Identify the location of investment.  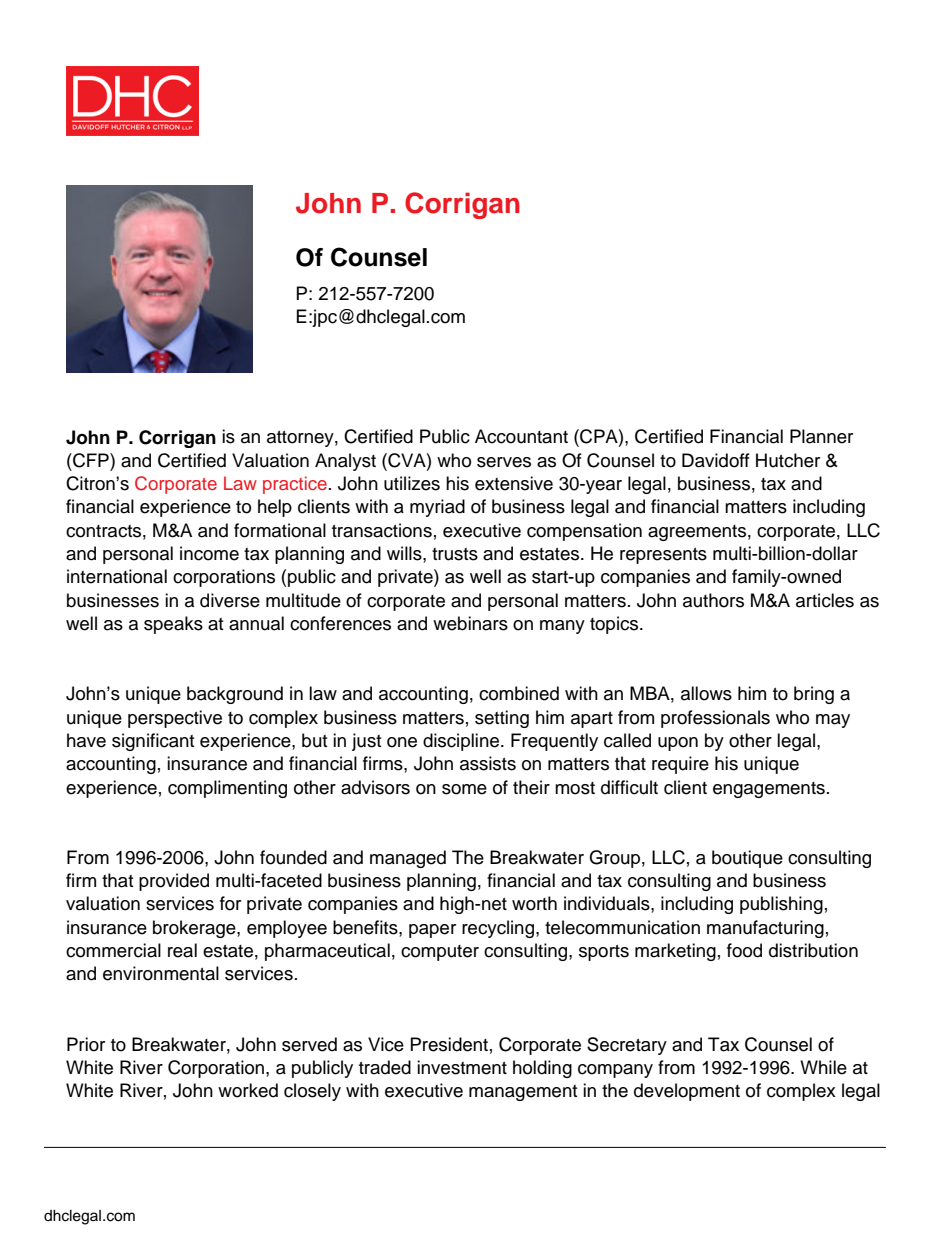
(462, 1067).
